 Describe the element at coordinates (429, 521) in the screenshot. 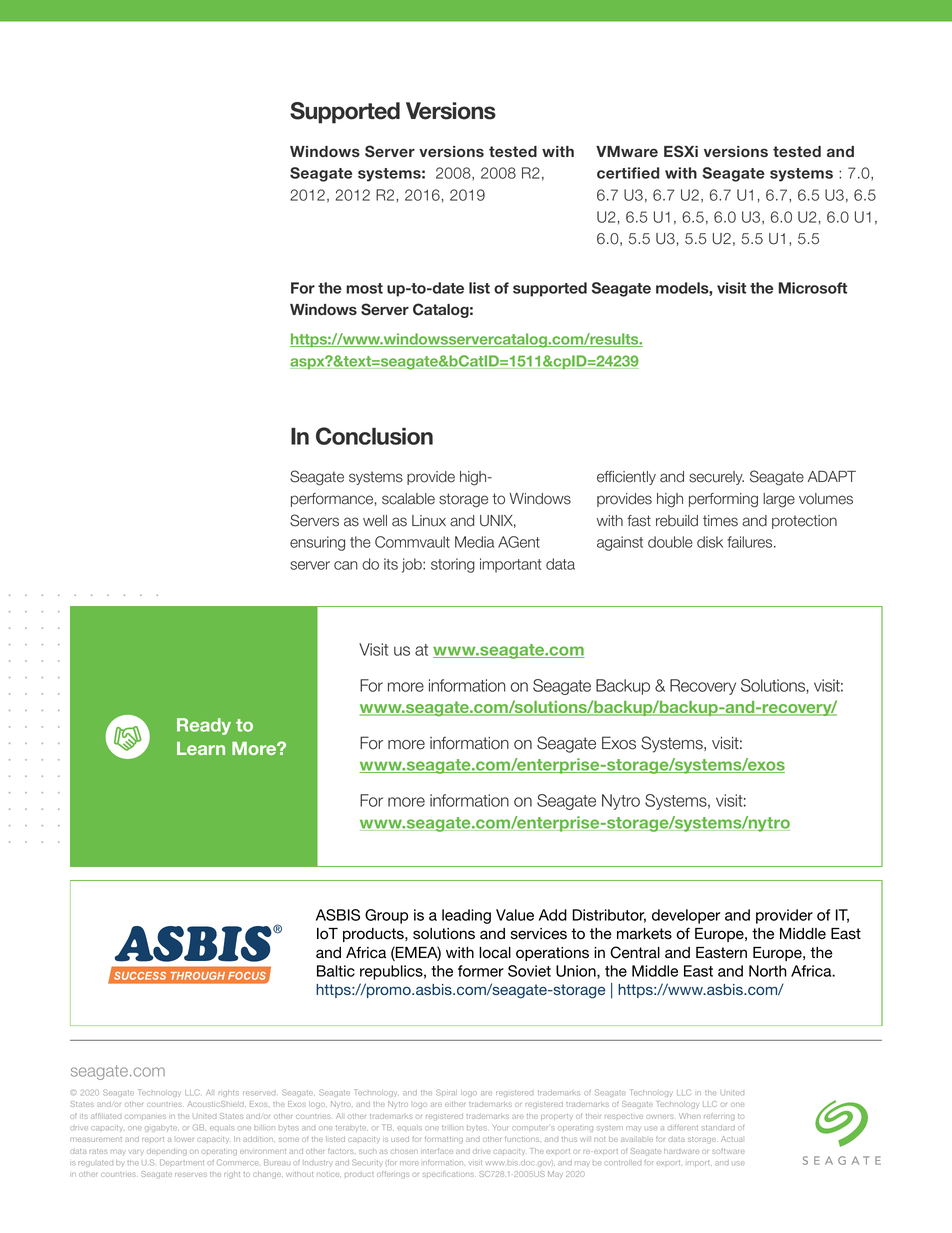

I see `Linux` at that location.
